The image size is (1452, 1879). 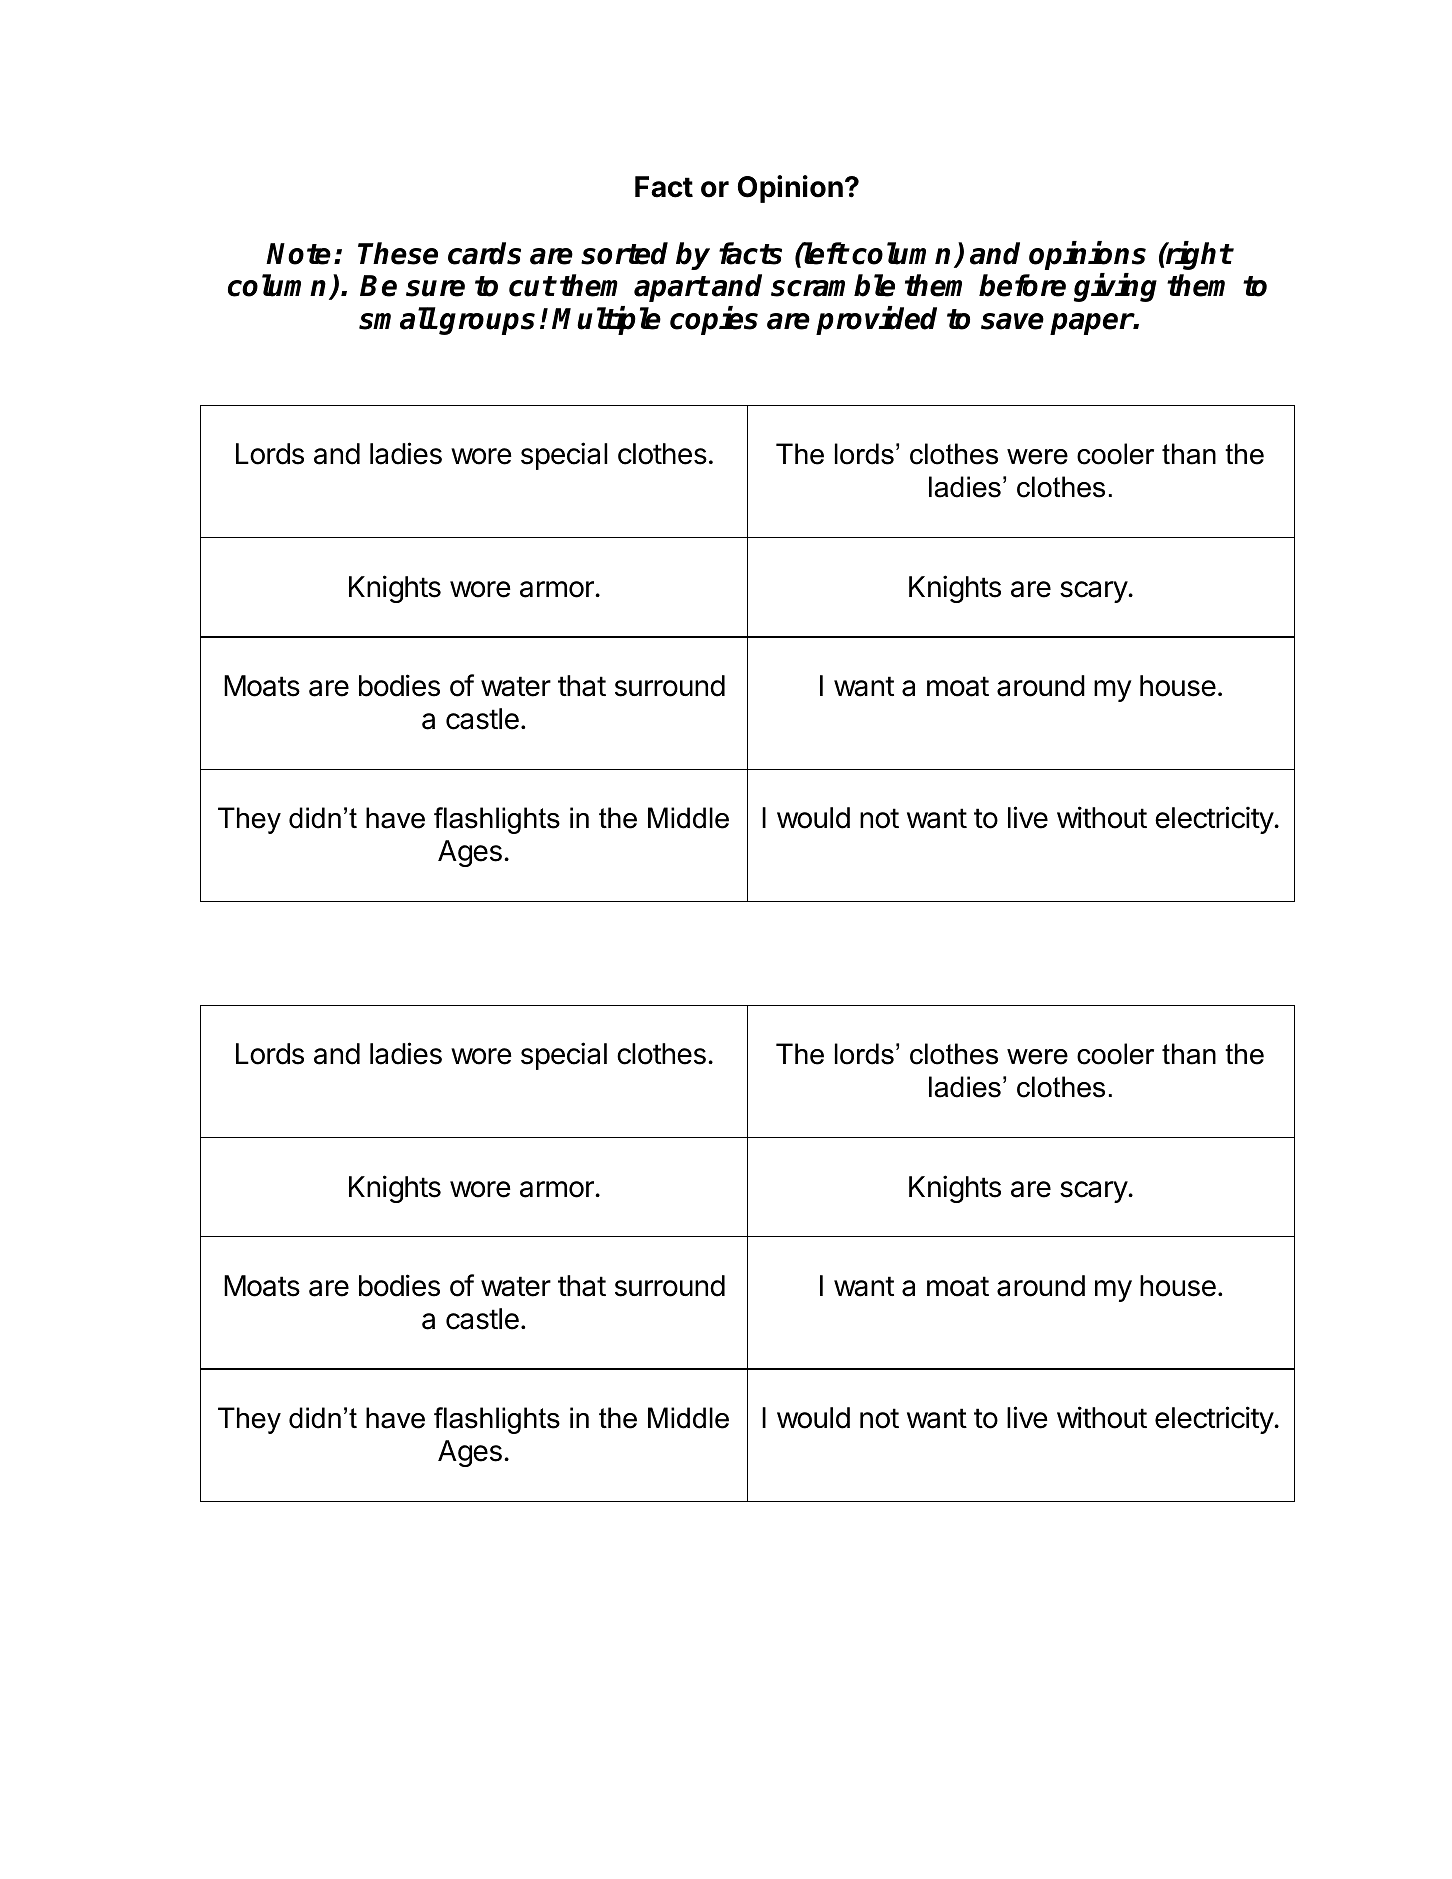 I want to click on before, so click(x=1022, y=285).
